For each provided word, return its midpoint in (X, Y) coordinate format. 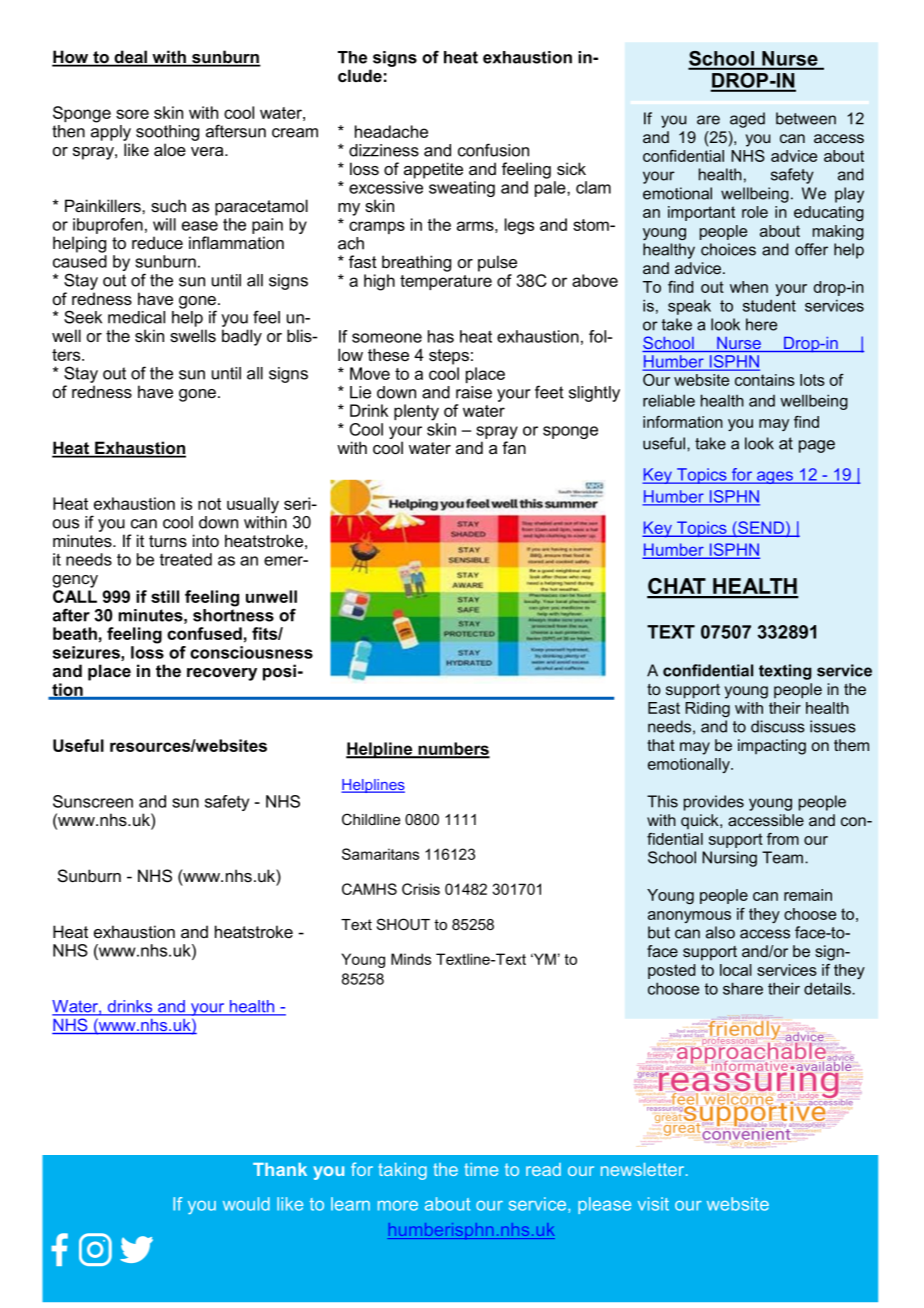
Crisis (421, 889)
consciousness (251, 652)
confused (204, 633)
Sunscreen (93, 801)
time (481, 1169)
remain (808, 895)
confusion (493, 150)
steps (449, 357)
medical (136, 317)
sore (132, 114)
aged (747, 120)
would (246, 1204)
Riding (707, 709)
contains (765, 380)
